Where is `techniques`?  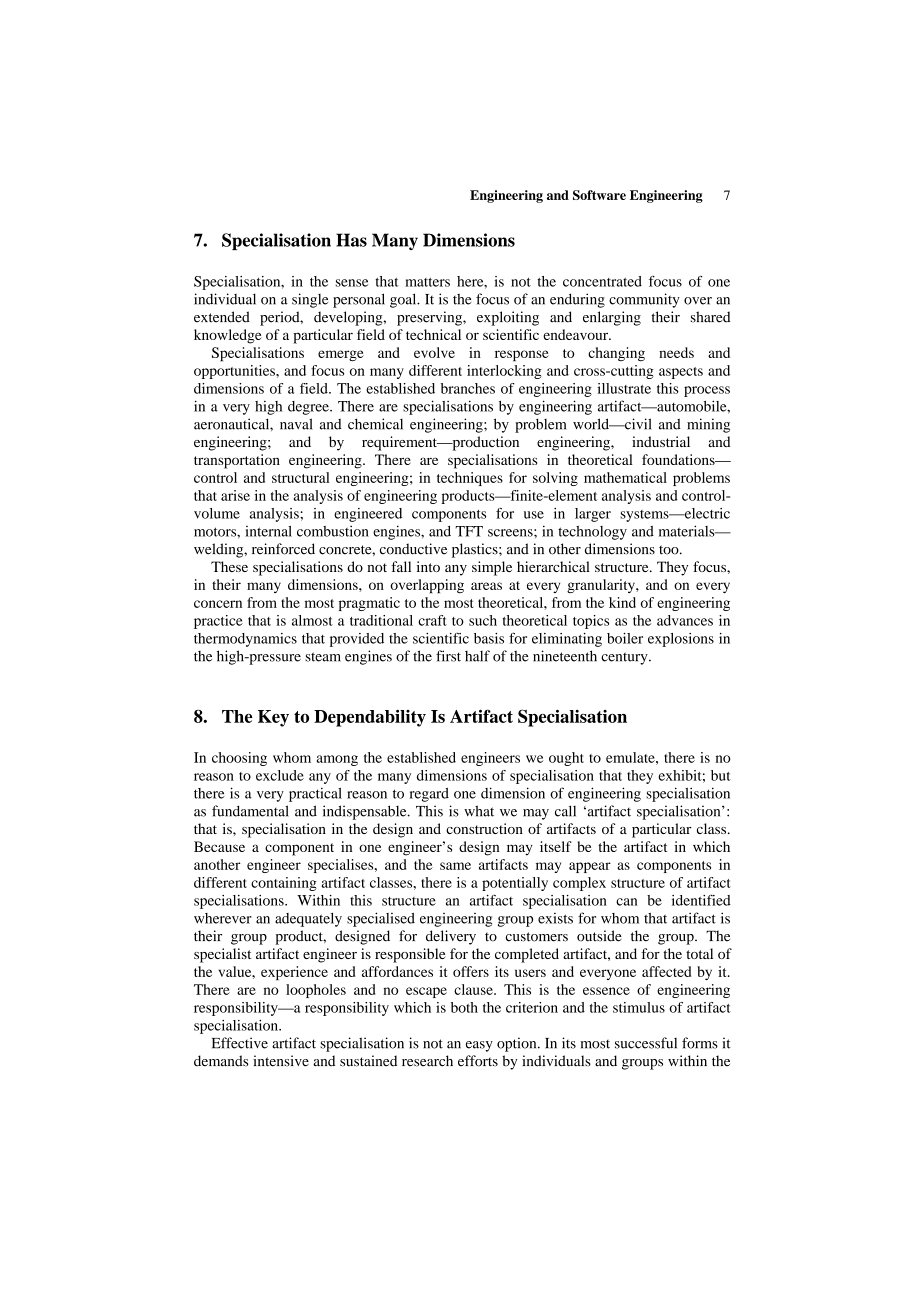
techniques is located at coordinates (470, 479).
